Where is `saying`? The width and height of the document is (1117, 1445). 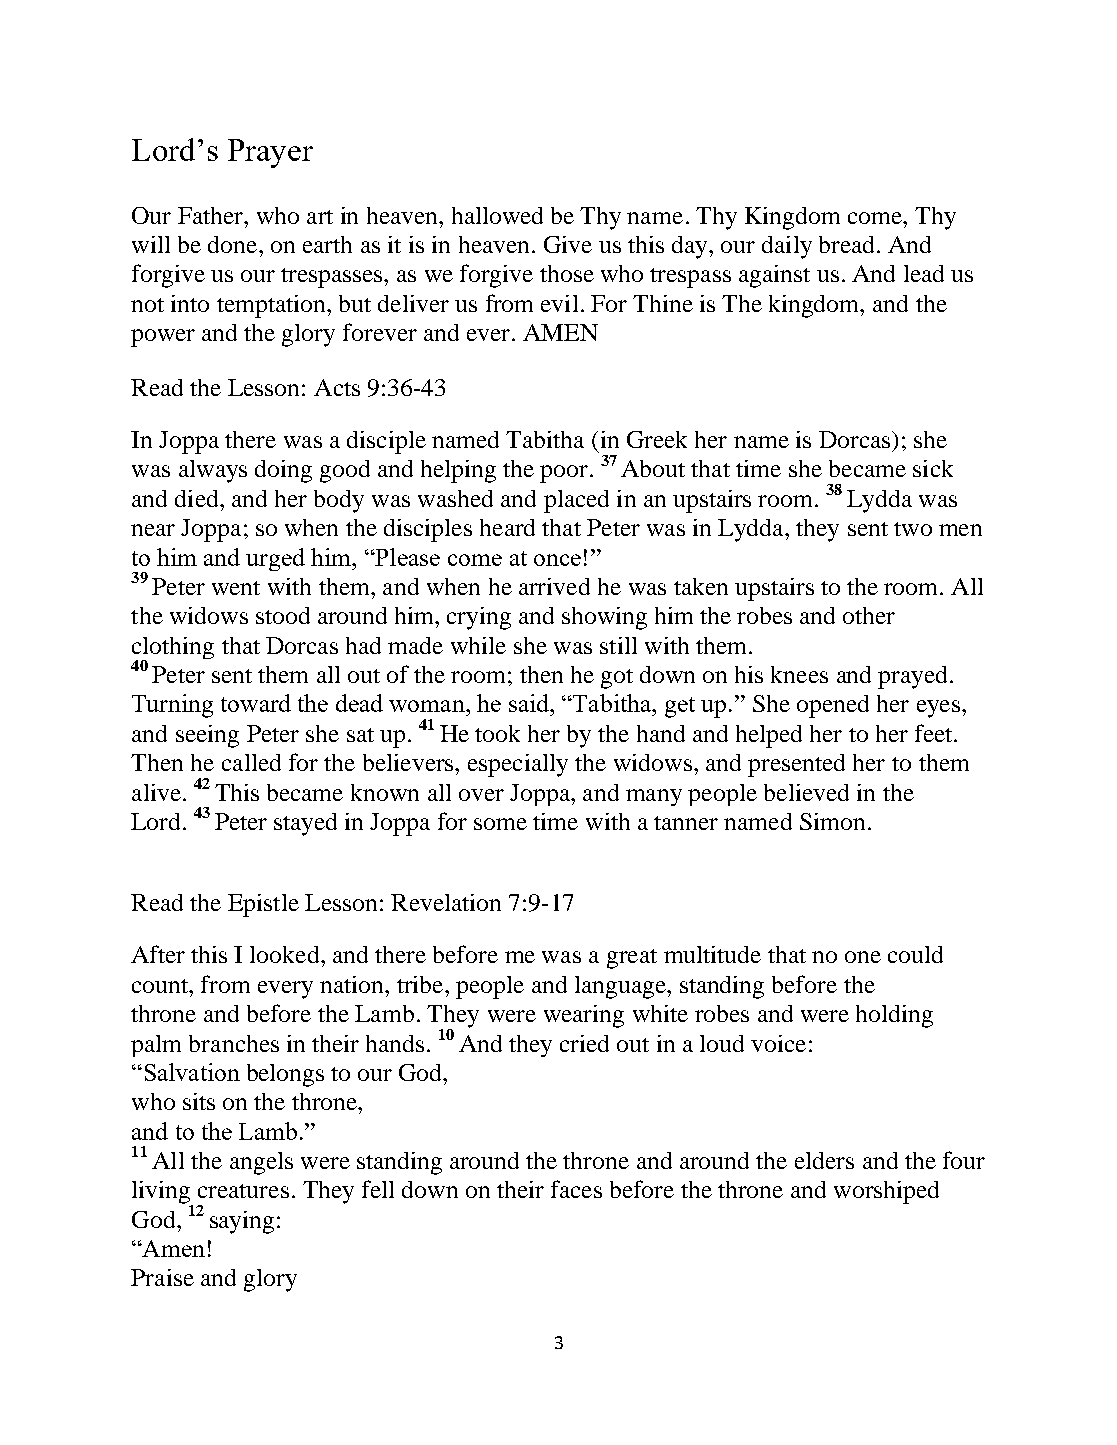 saying is located at coordinates (242, 1222).
